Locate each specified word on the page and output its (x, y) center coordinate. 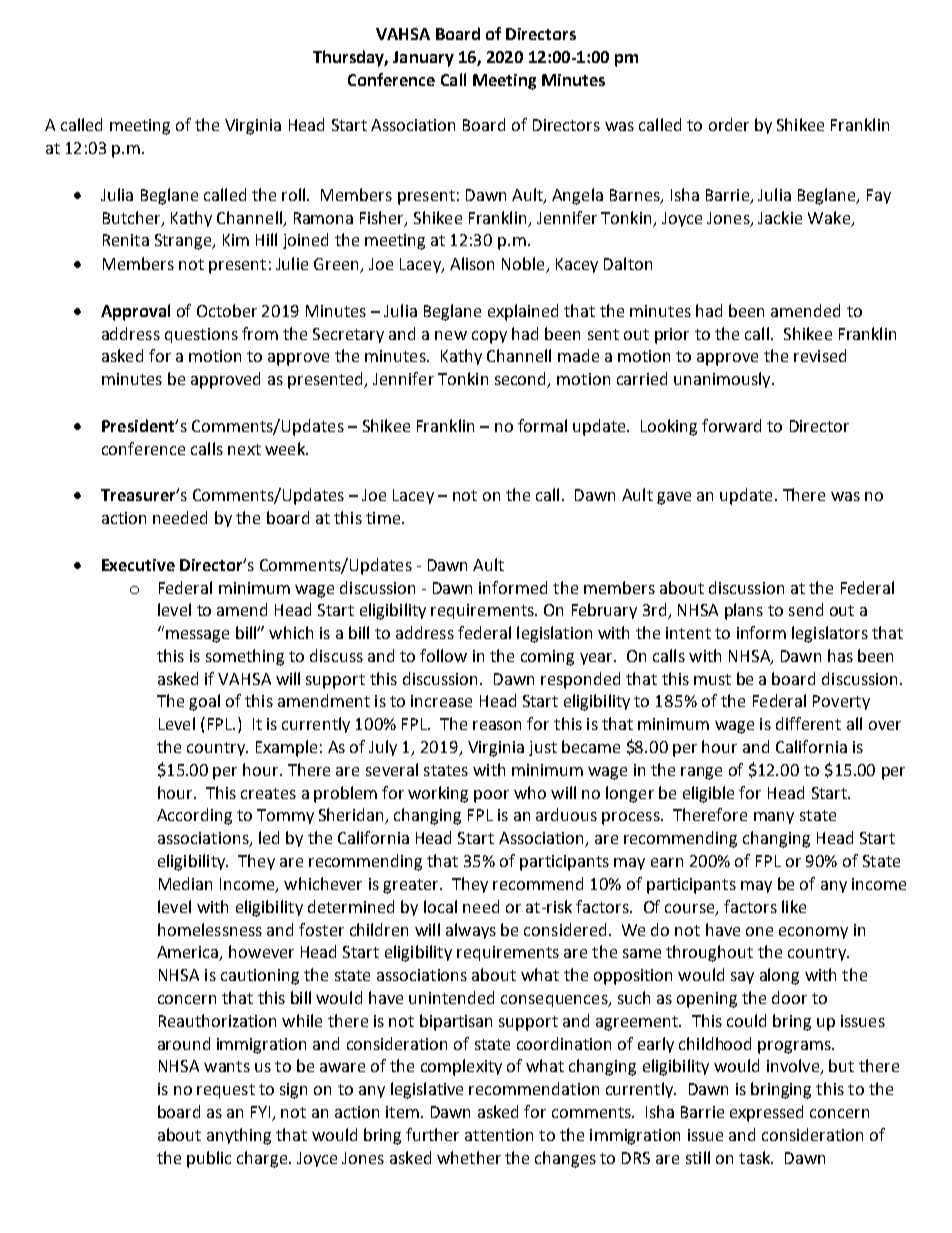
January (423, 59)
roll (293, 194)
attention (499, 1135)
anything (239, 1136)
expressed (766, 1113)
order (729, 124)
